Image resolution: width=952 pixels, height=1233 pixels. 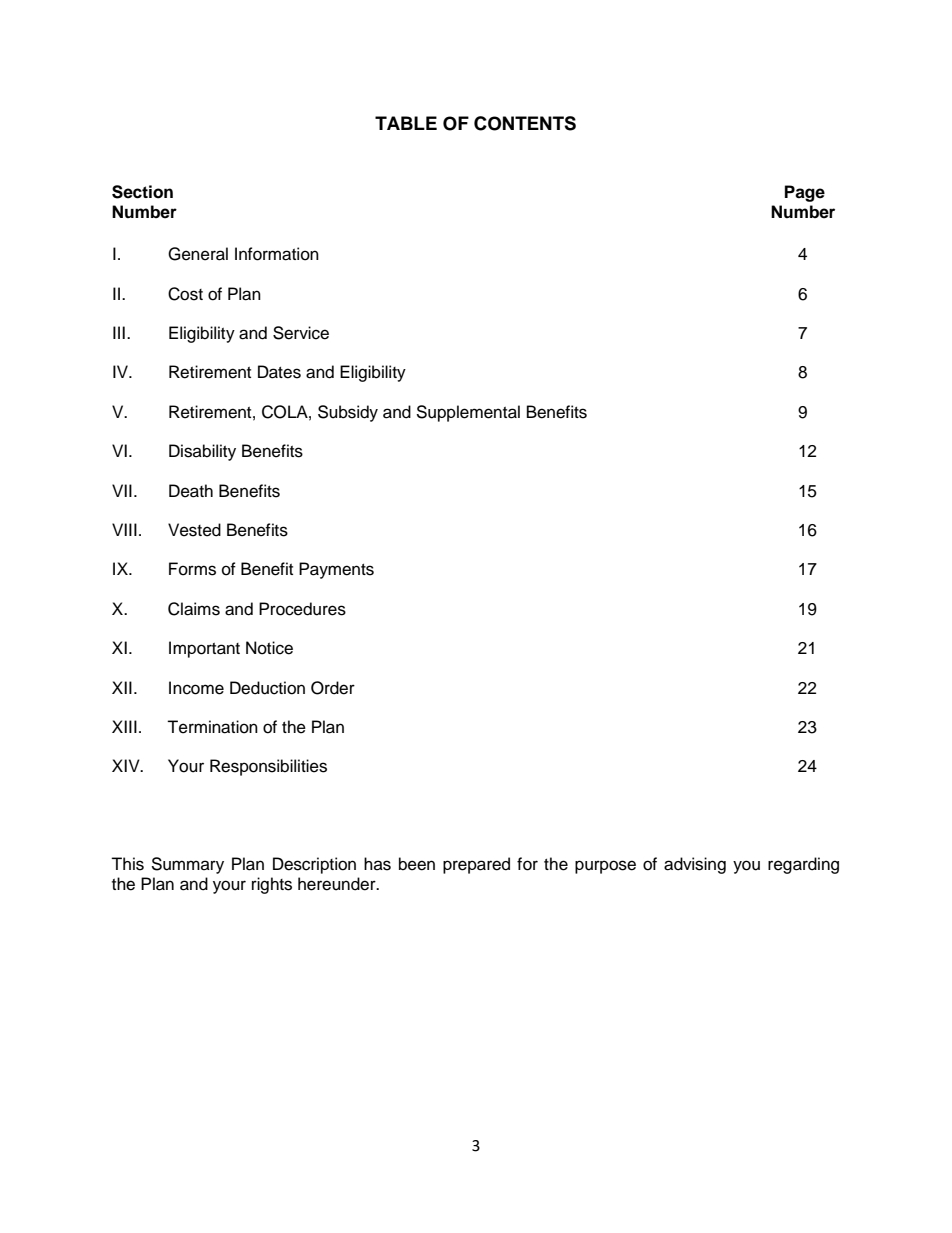 I want to click on Supplemental, so click(x=468, y=413).
